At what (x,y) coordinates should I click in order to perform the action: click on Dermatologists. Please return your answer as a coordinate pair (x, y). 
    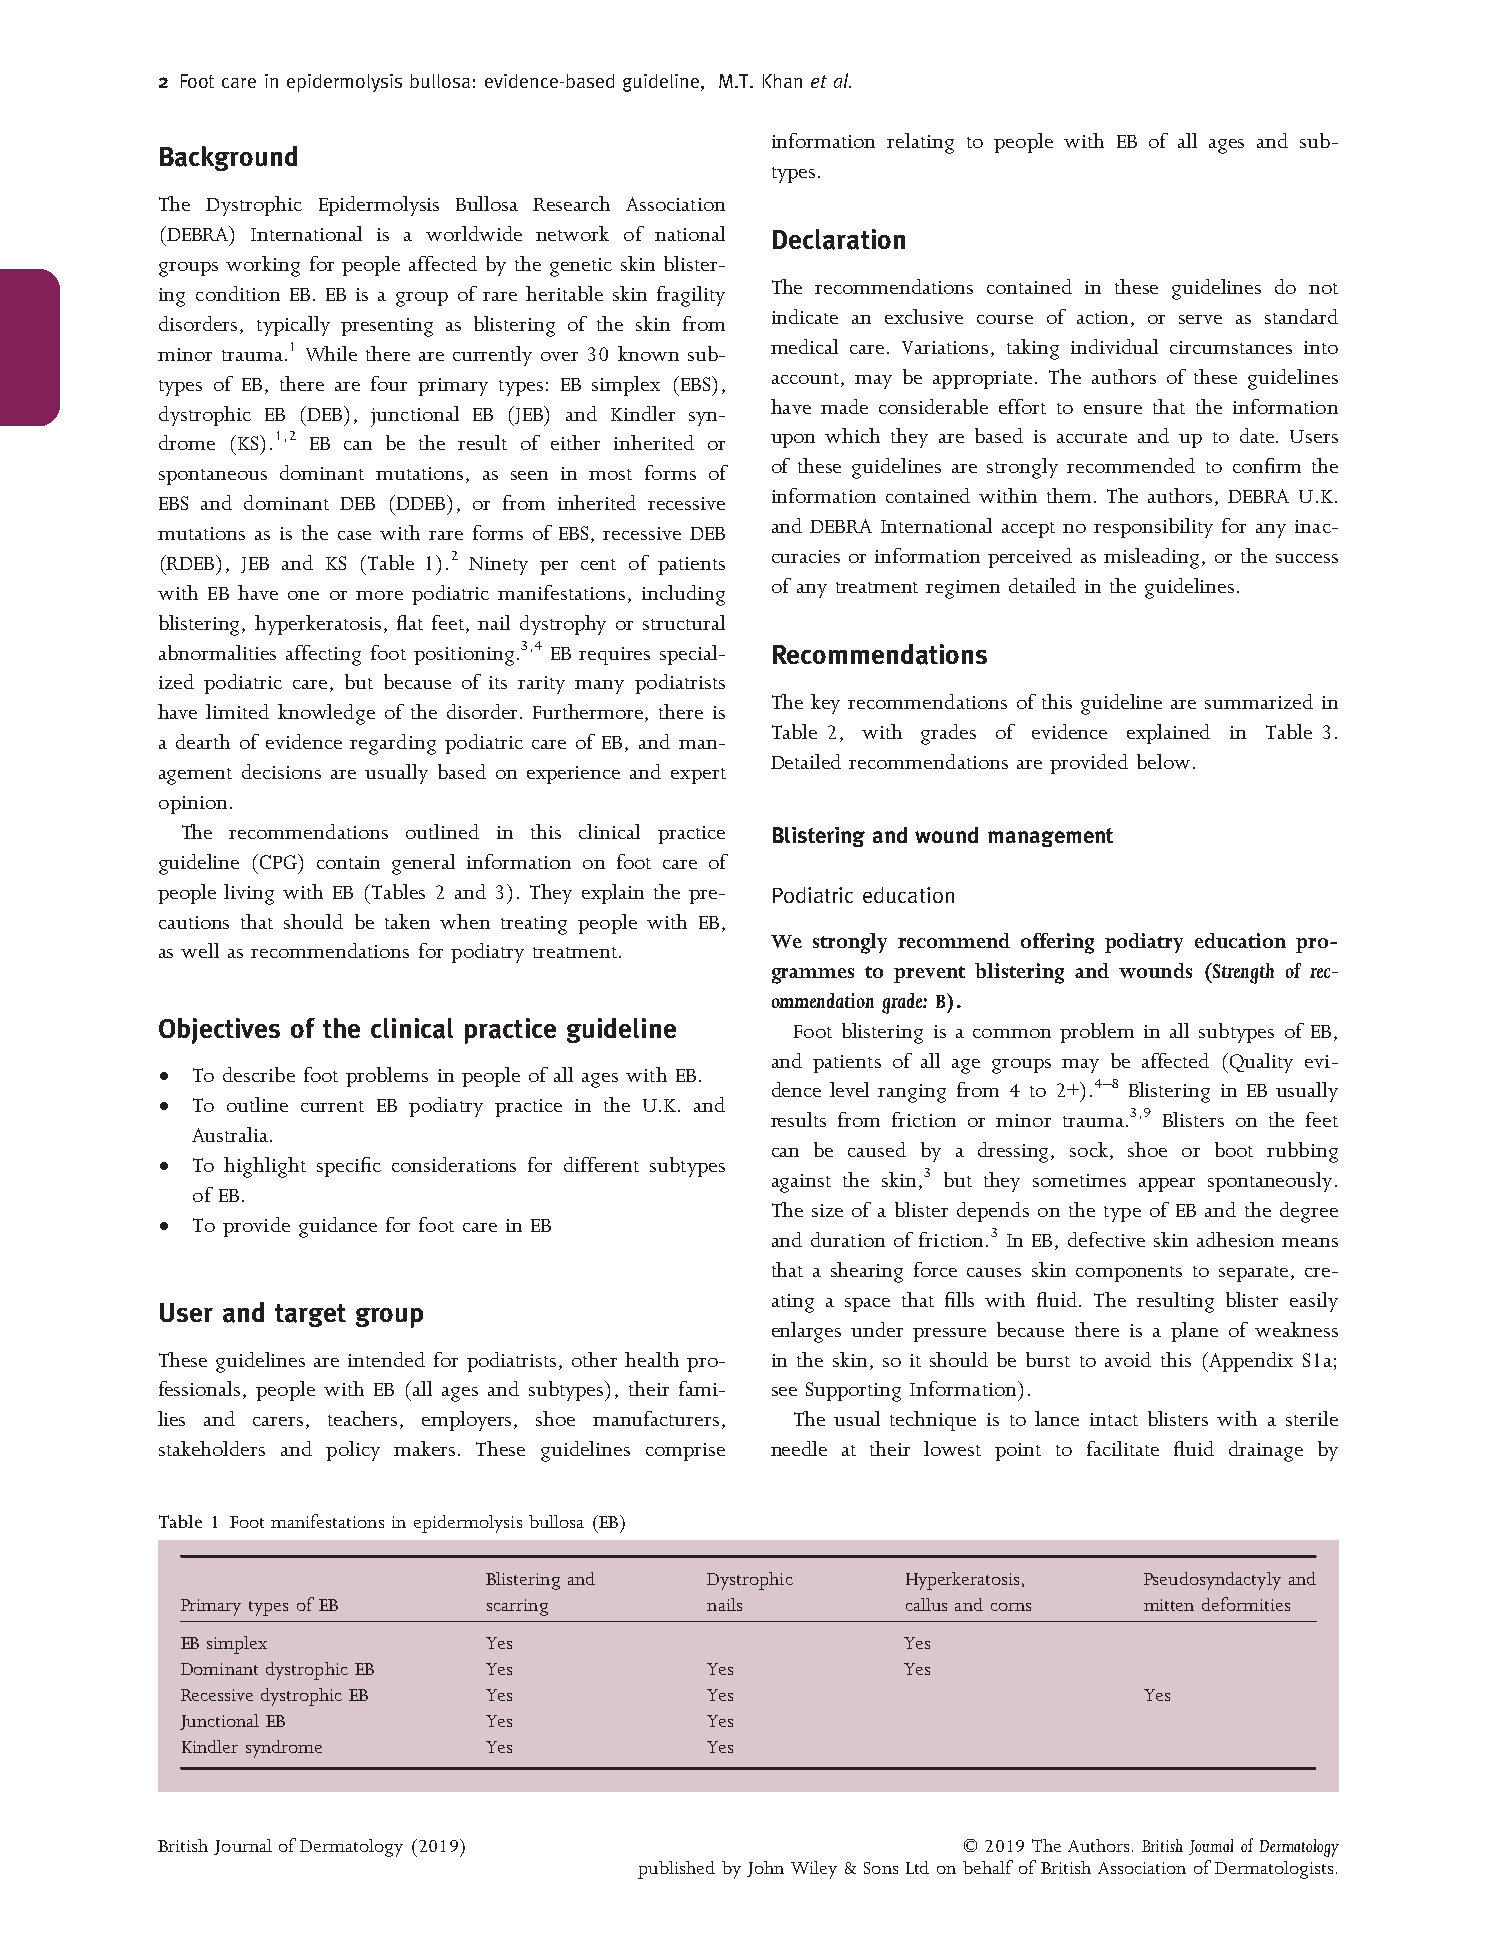
    Looking at the image, I should click on (1274, 1870).
